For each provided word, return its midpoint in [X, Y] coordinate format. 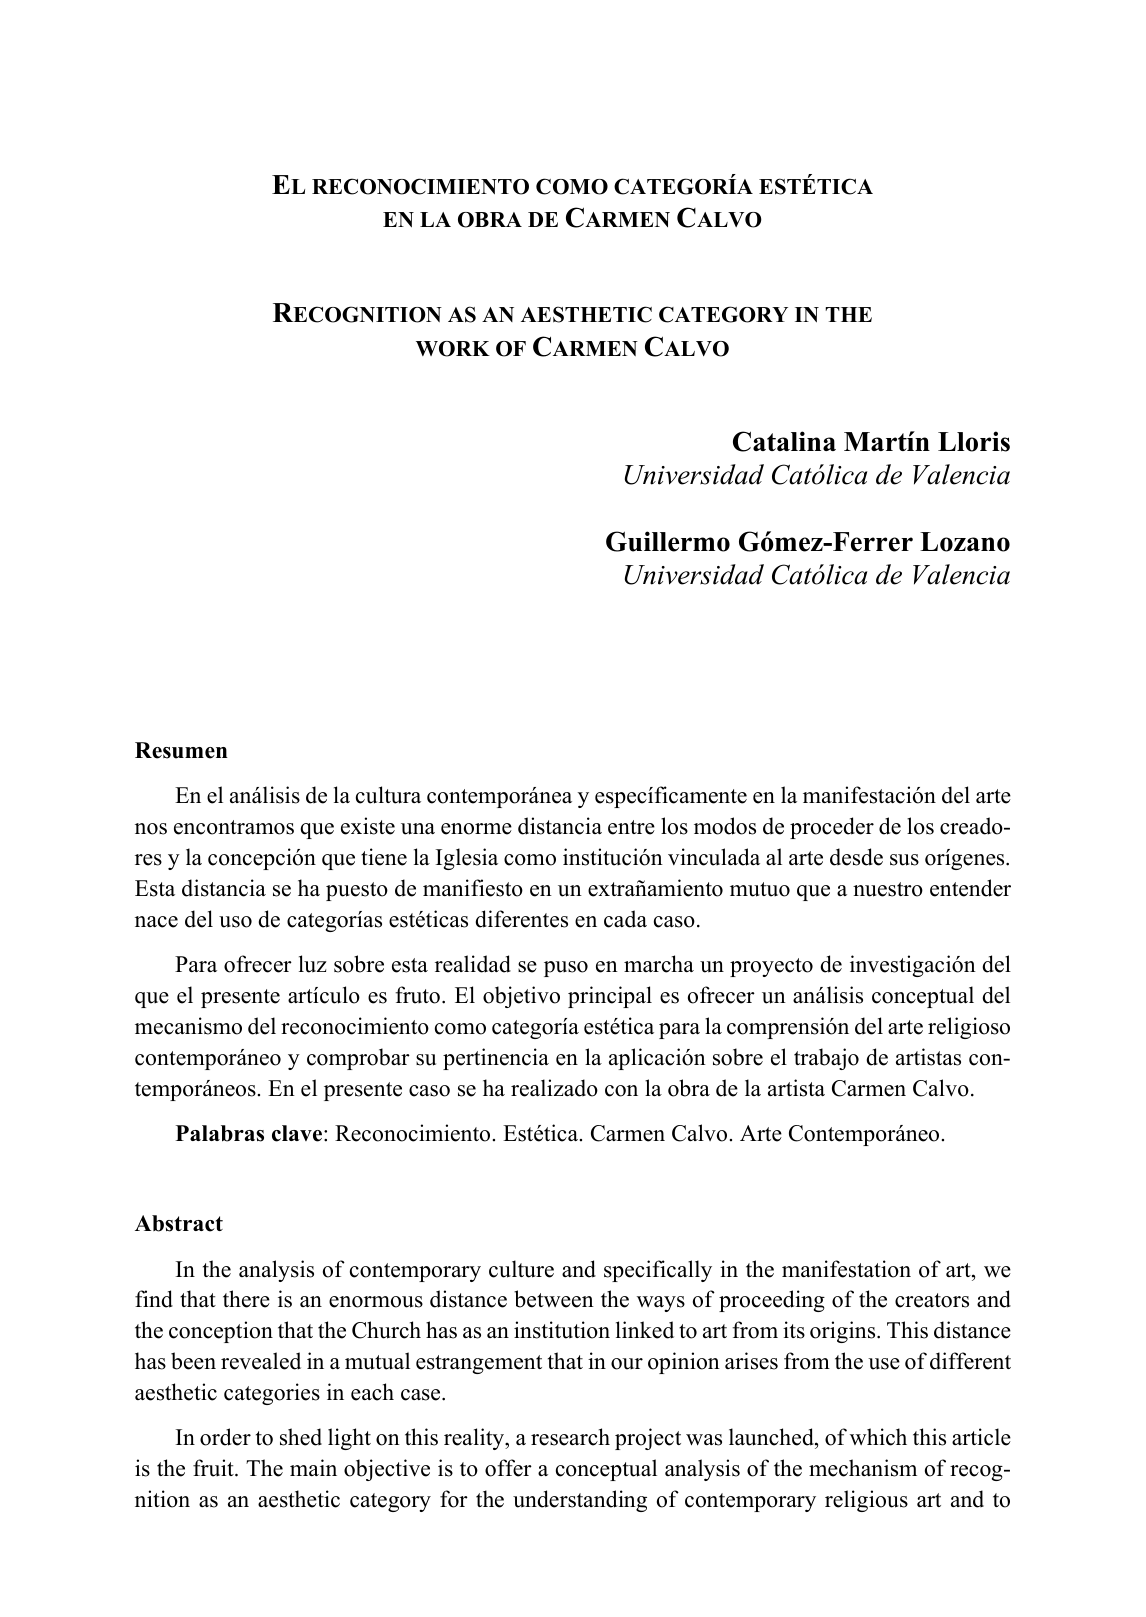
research [570, 1437]
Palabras [220, 1133]
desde [856, 857]
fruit [214, 1468]
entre [631, 827]
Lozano [965, 542]
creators [932, 1300]
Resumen [181, 750]
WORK [453, 349]
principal [610, 997]
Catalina [784, 441]
